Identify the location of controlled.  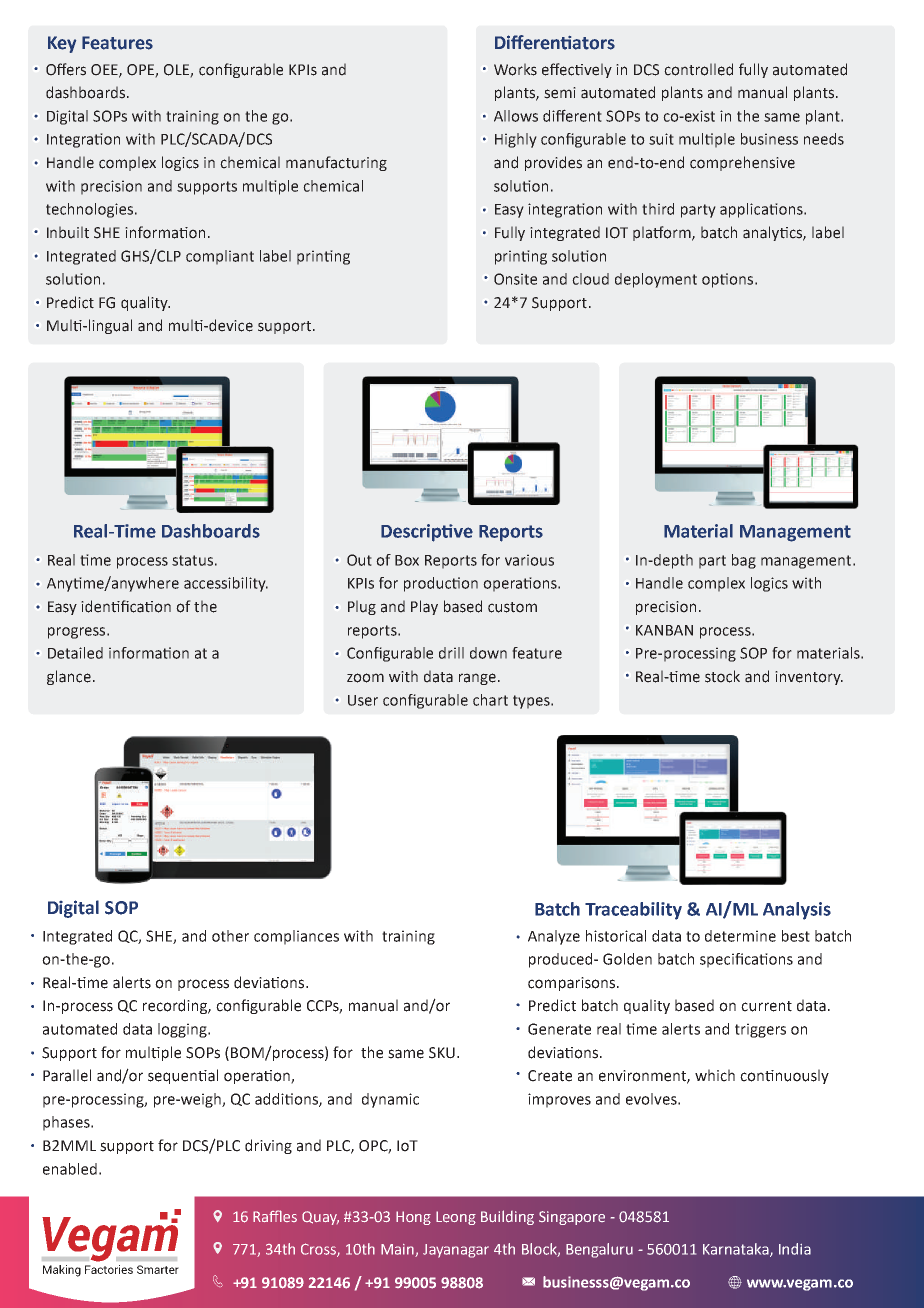
(698, 69).
